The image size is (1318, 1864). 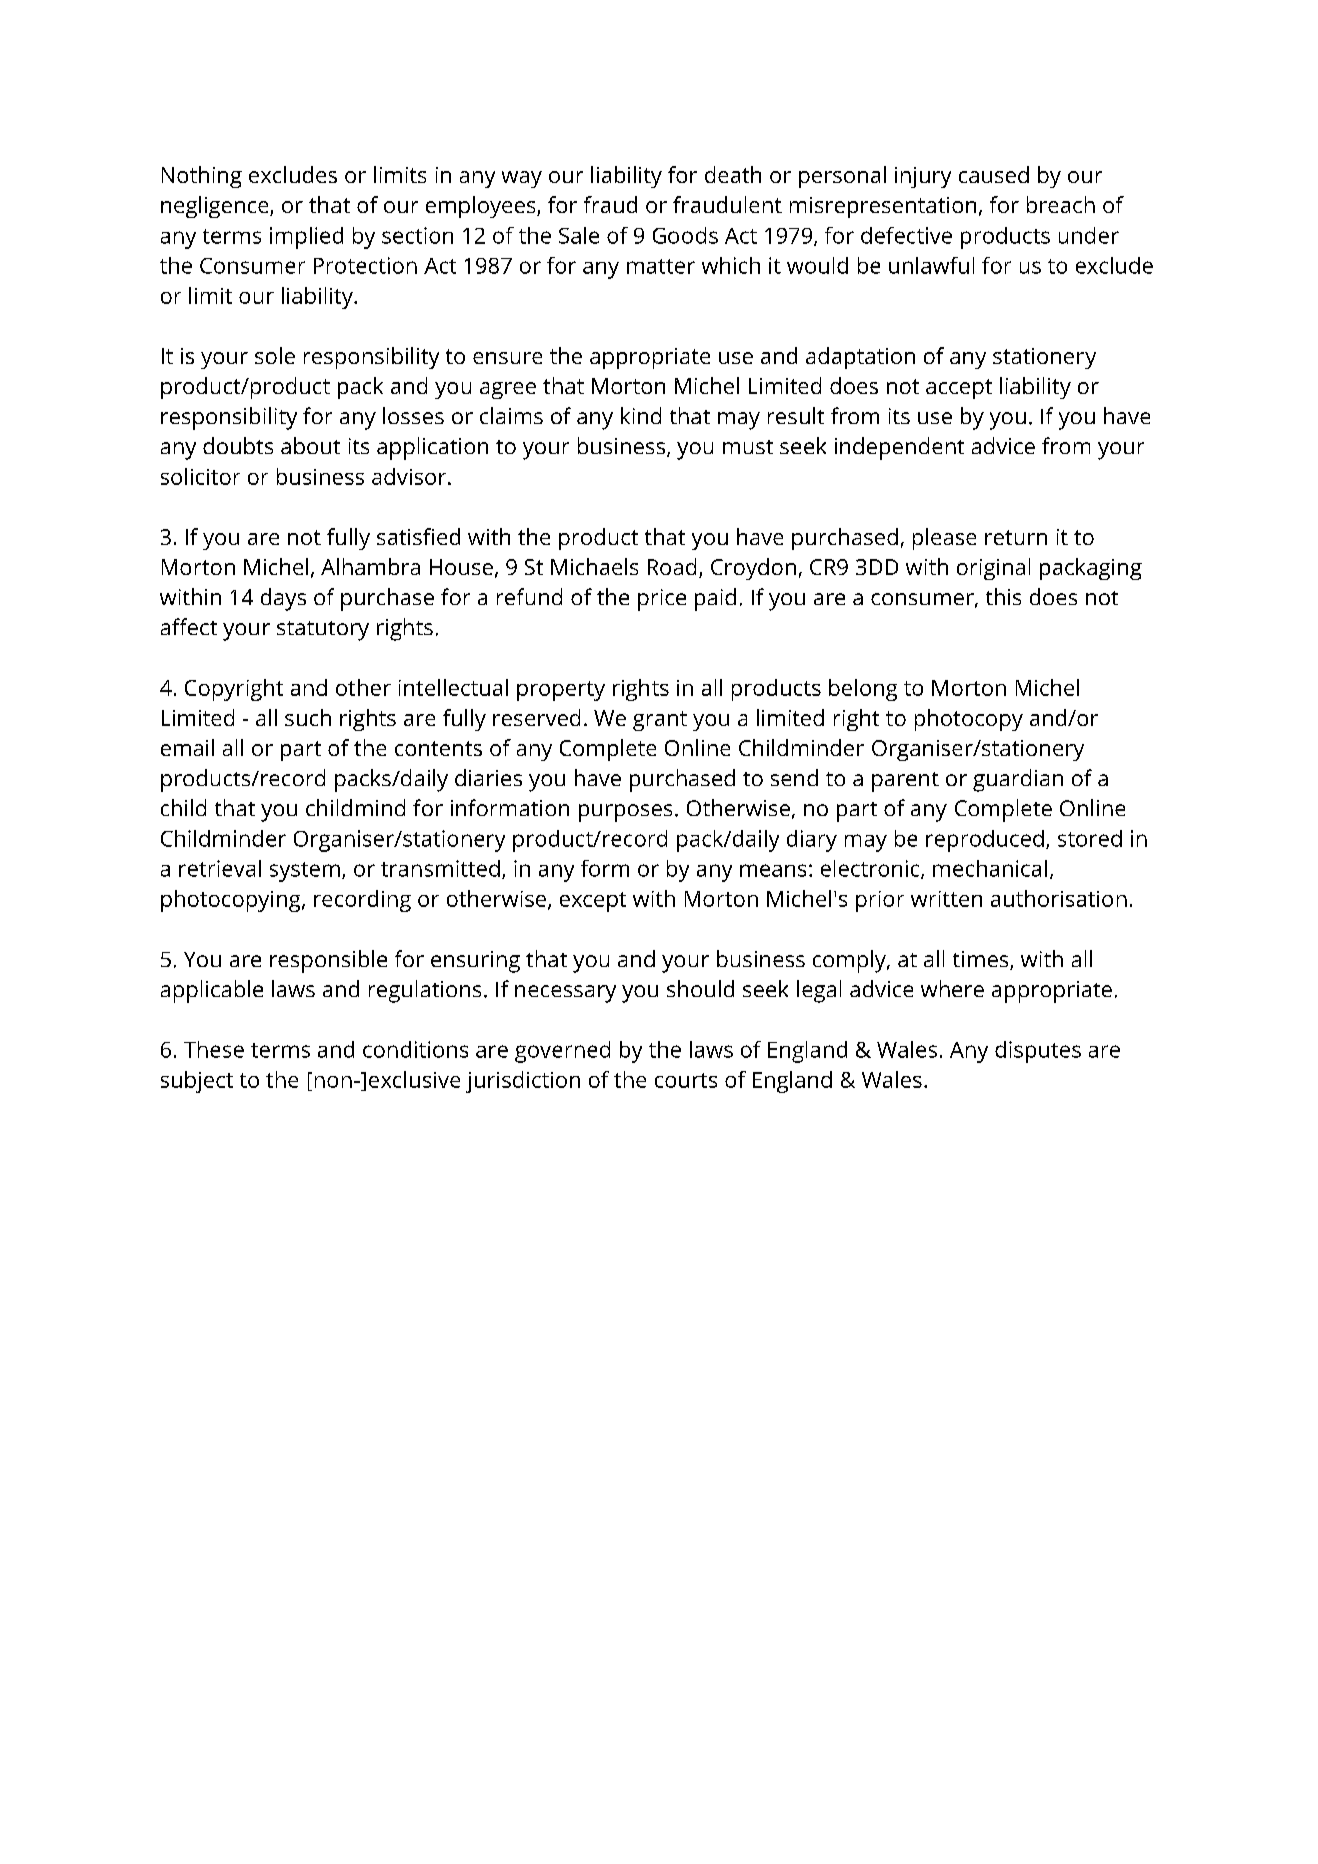 I want to click on about, so click(x=310, y=445).
